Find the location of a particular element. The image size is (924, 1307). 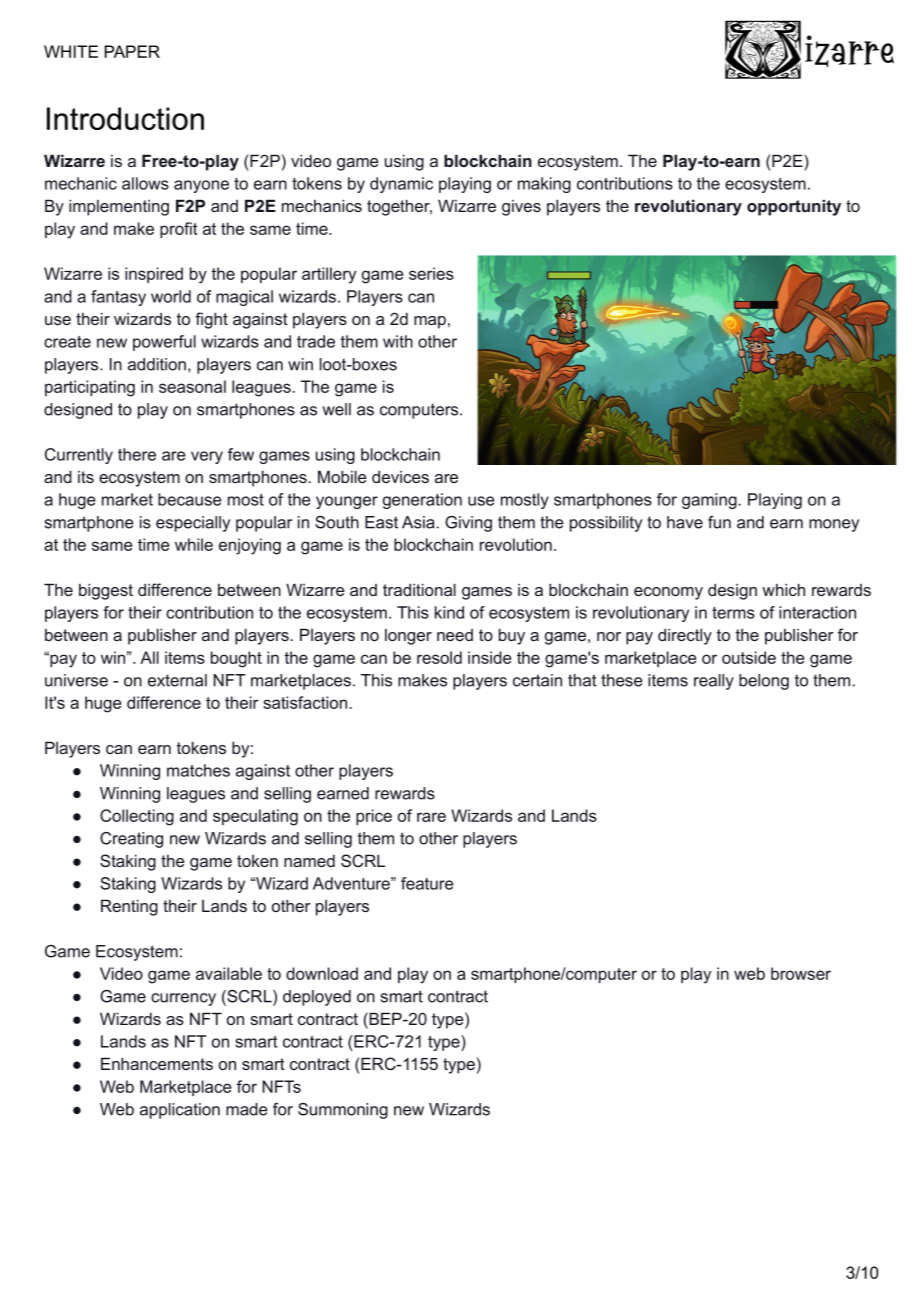

dynamic is located at coordinates (401, 185).
